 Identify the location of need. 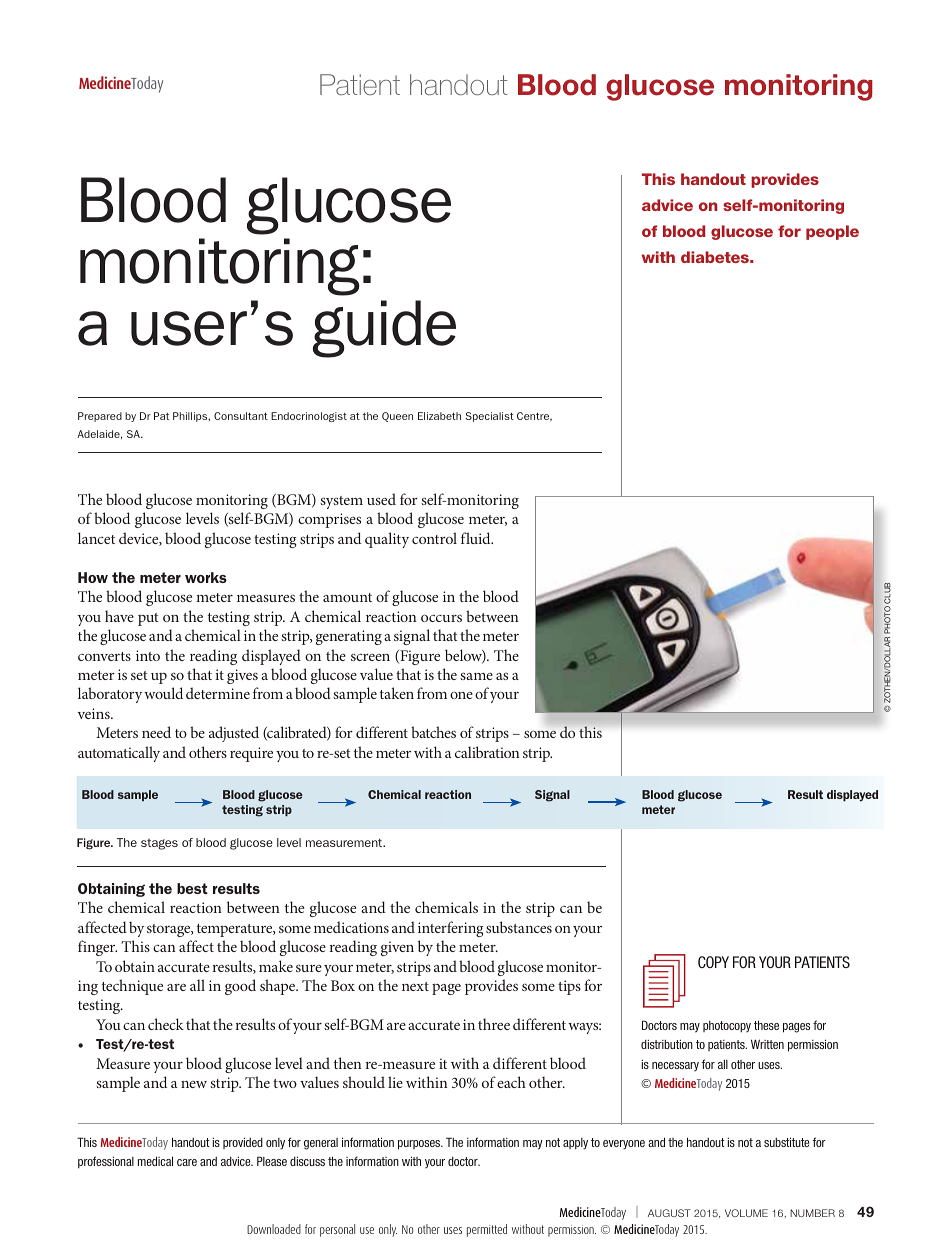
(156, 732).
